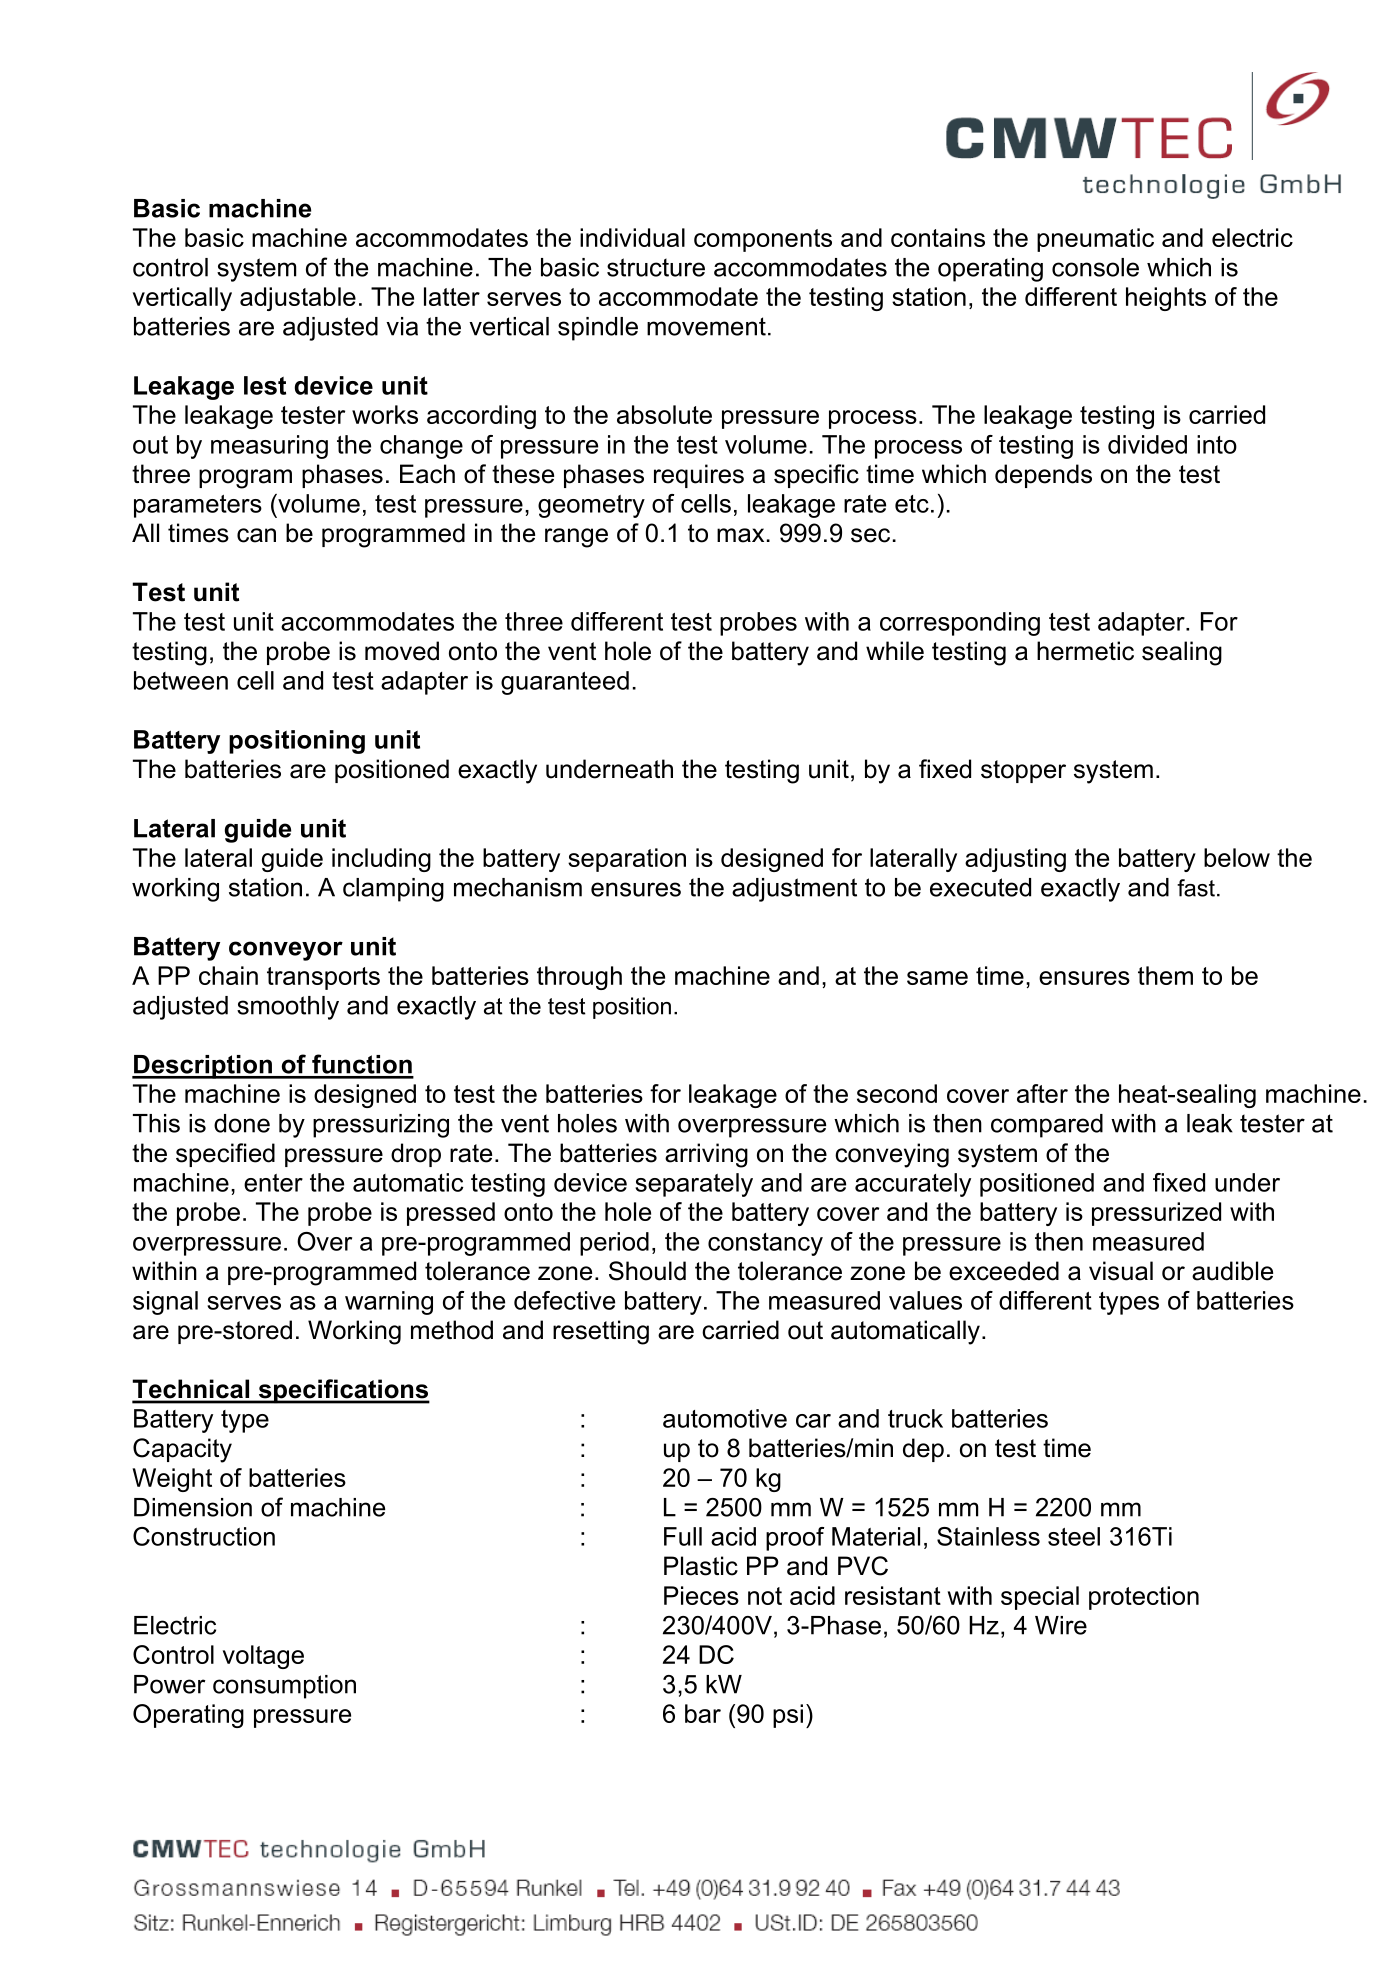 The width and height of the image is (1389, 1965). What do you see at coordinates (298, 299) in the image?
I see `adjustable` at bounding box center [298, 299].
